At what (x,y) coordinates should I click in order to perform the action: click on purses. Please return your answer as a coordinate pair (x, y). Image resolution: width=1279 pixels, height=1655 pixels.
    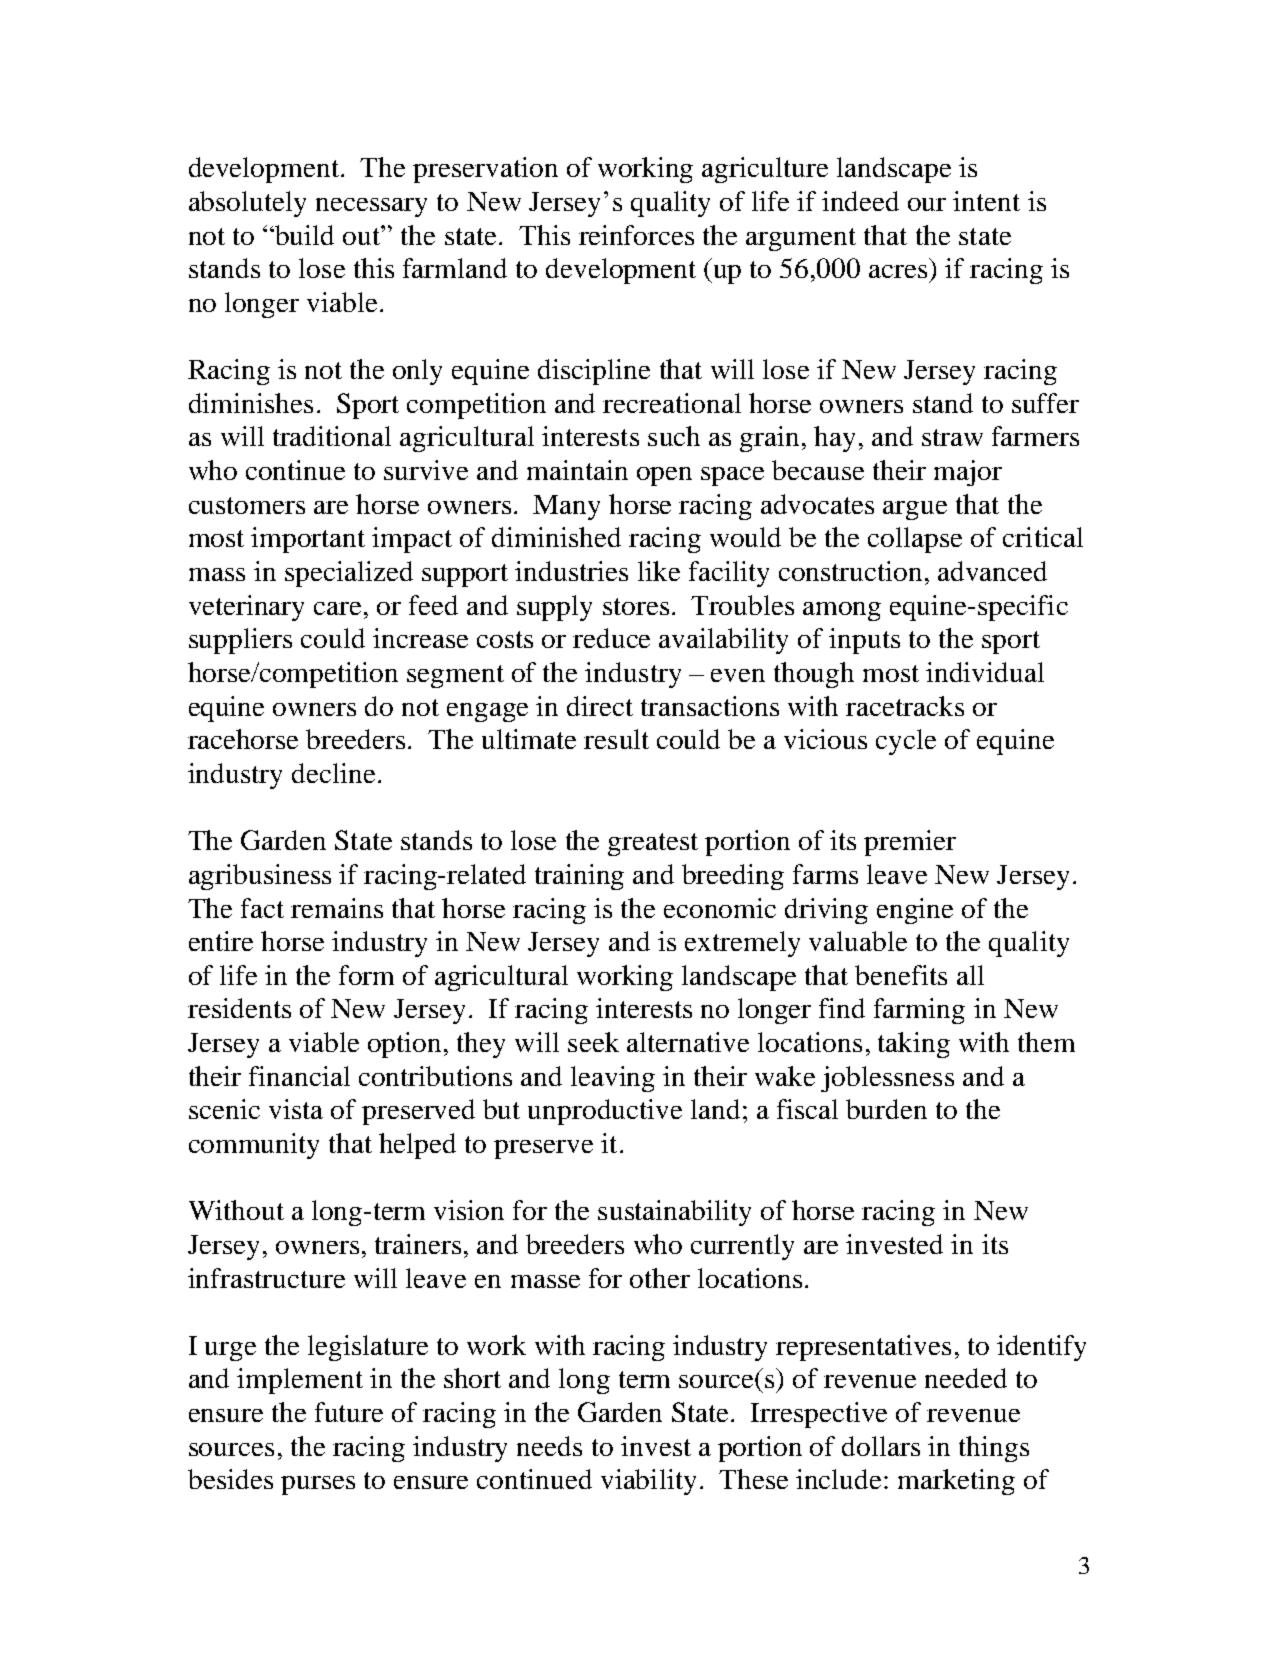
    Looking at the image, I should click on (318, 1485).
